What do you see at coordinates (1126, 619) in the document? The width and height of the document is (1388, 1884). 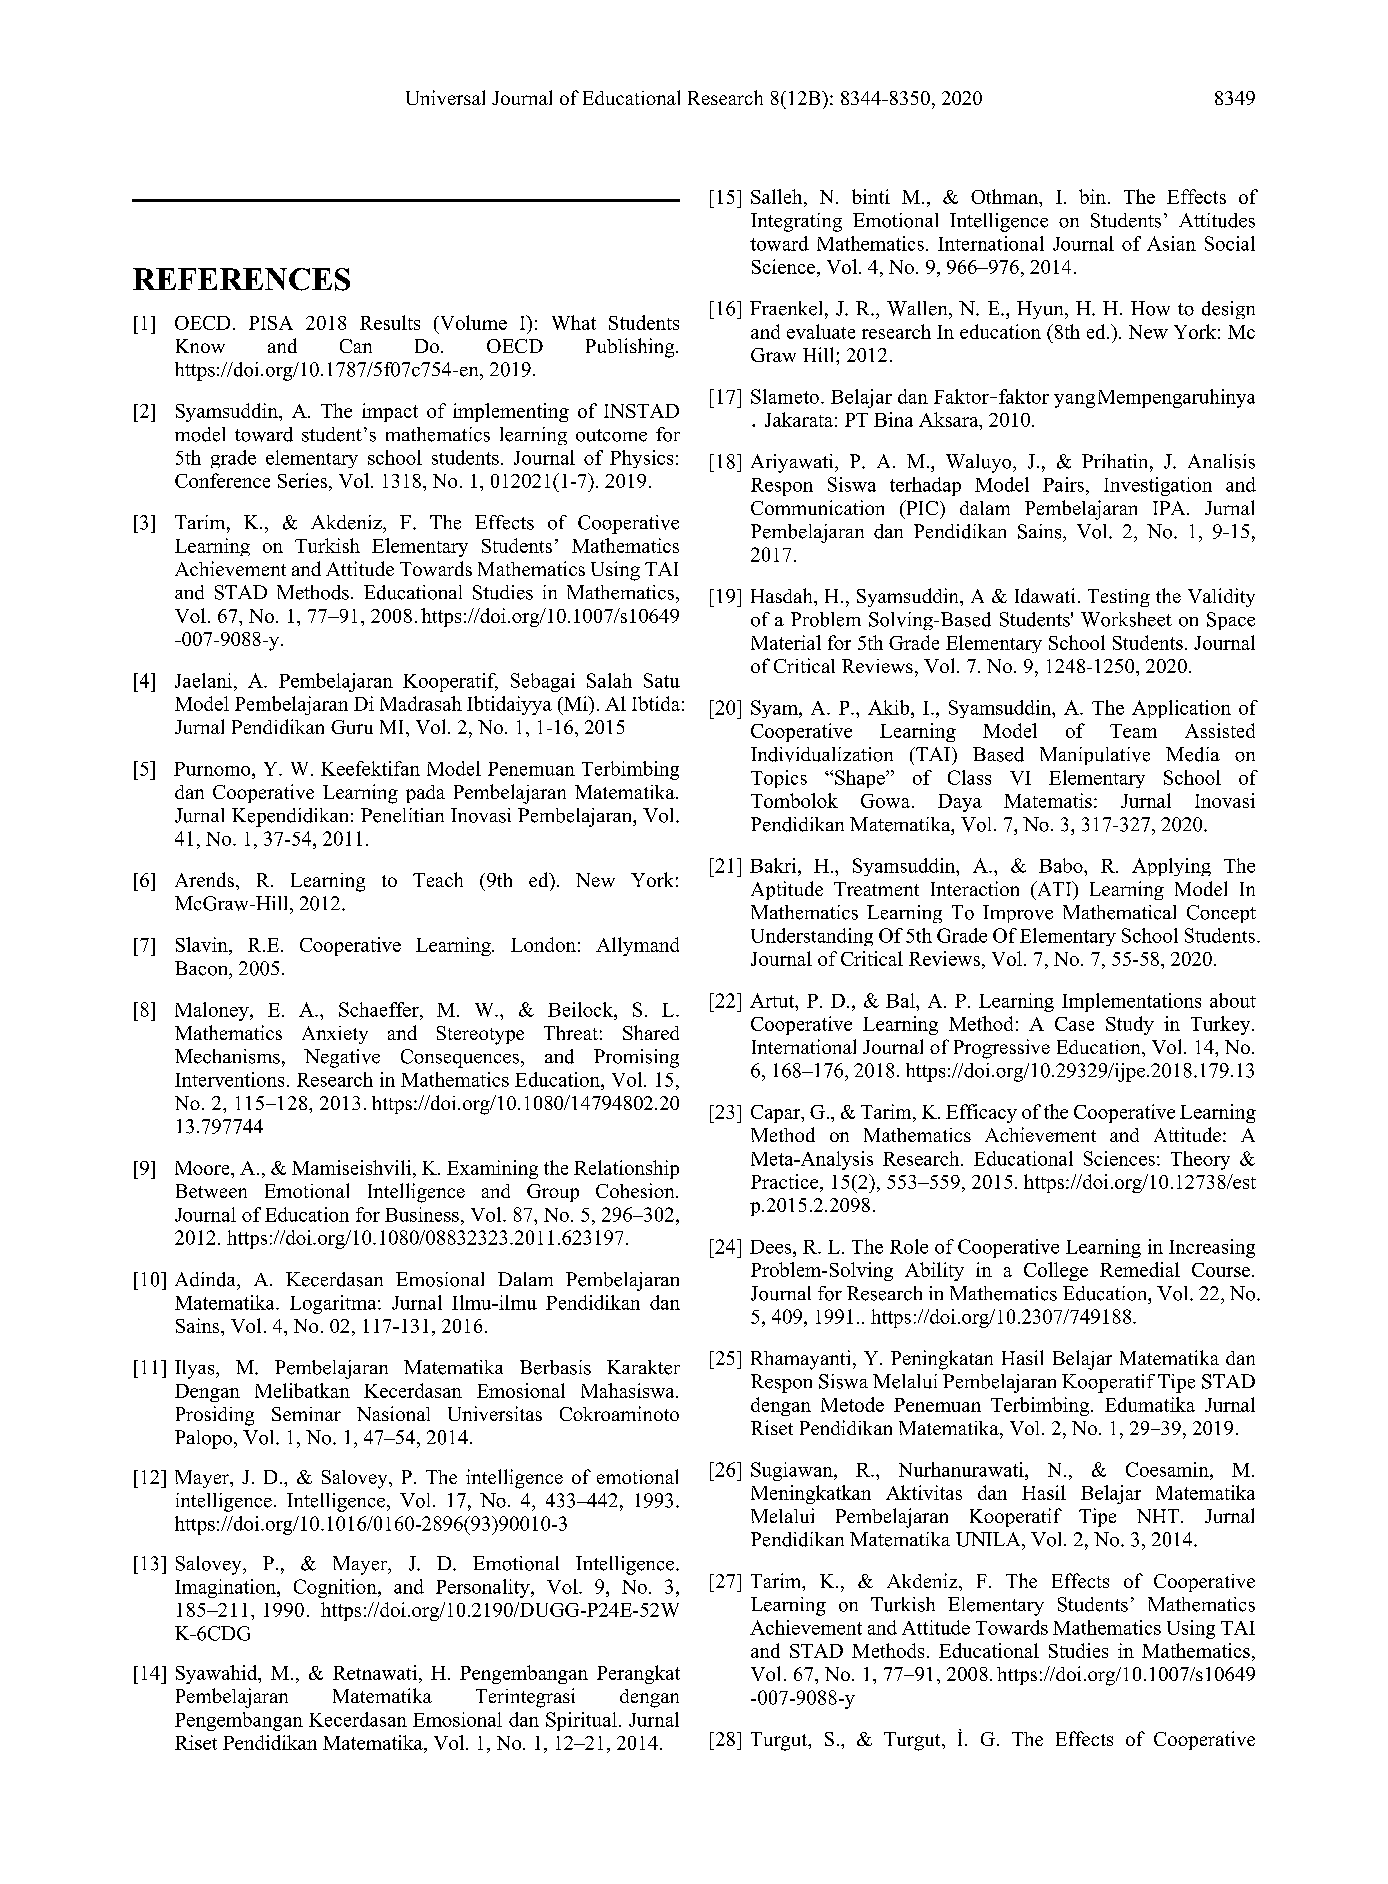 I see `Worksheet` at bounding box center [1126, 619].
